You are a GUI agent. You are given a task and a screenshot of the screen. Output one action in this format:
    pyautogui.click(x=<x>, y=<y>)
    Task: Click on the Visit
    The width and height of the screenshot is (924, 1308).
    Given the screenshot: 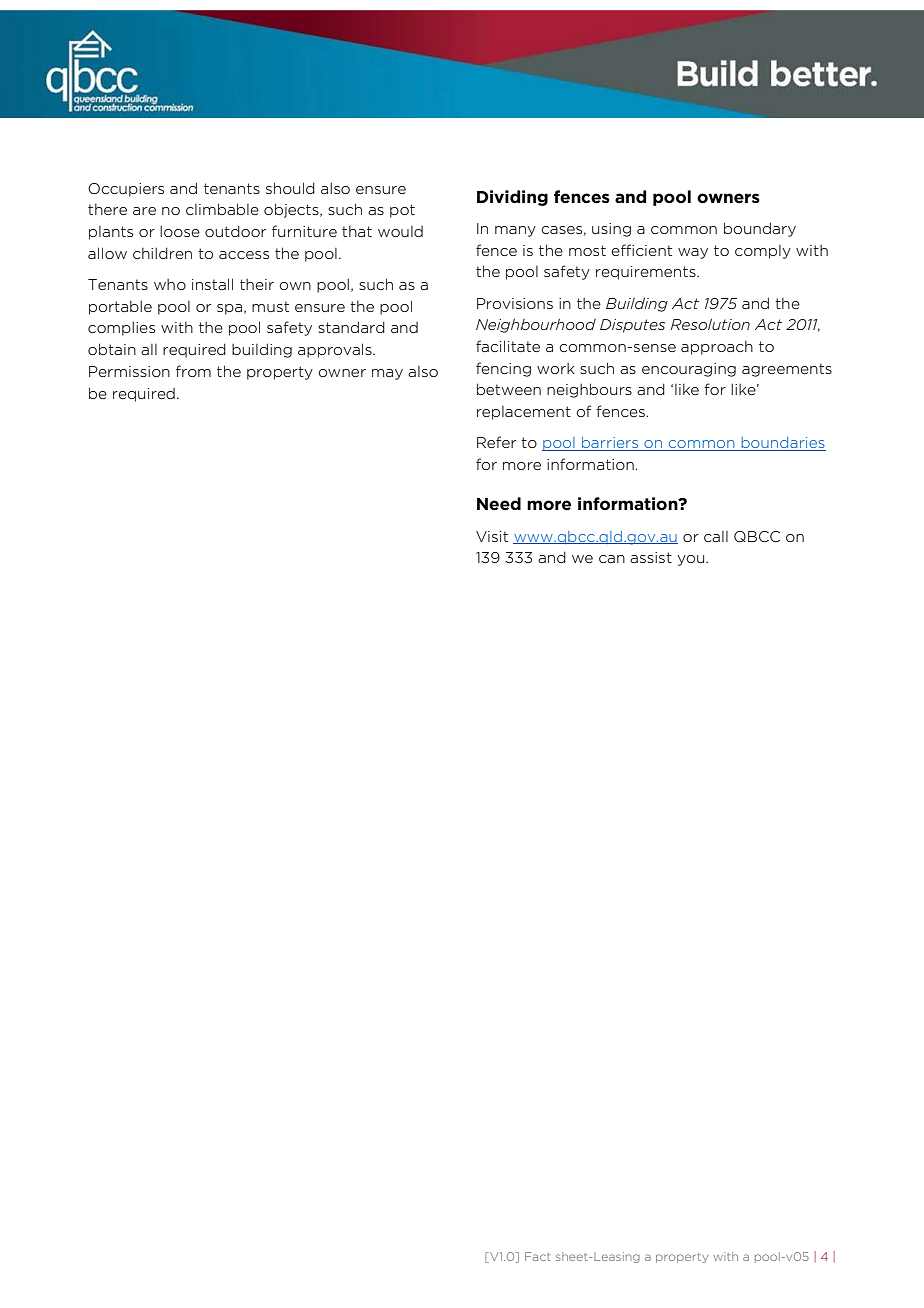 What is the action you would take?
    pyautogui.click(x=492, y=536)
